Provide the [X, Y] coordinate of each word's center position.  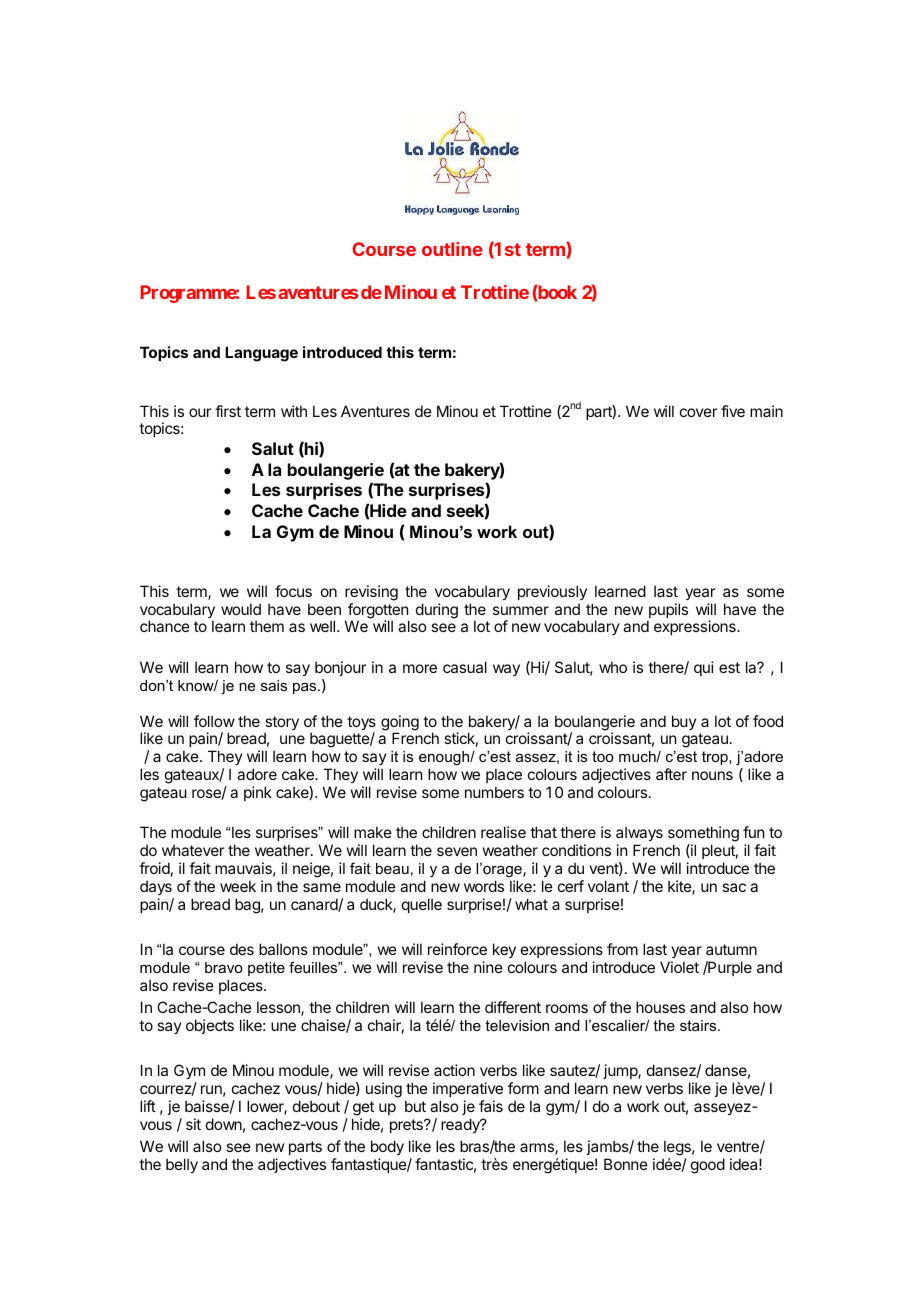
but [415, 1106]
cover [698, 412]
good [708, 1166]
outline [452, 249]
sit [193, 1124]
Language [261, 354]
